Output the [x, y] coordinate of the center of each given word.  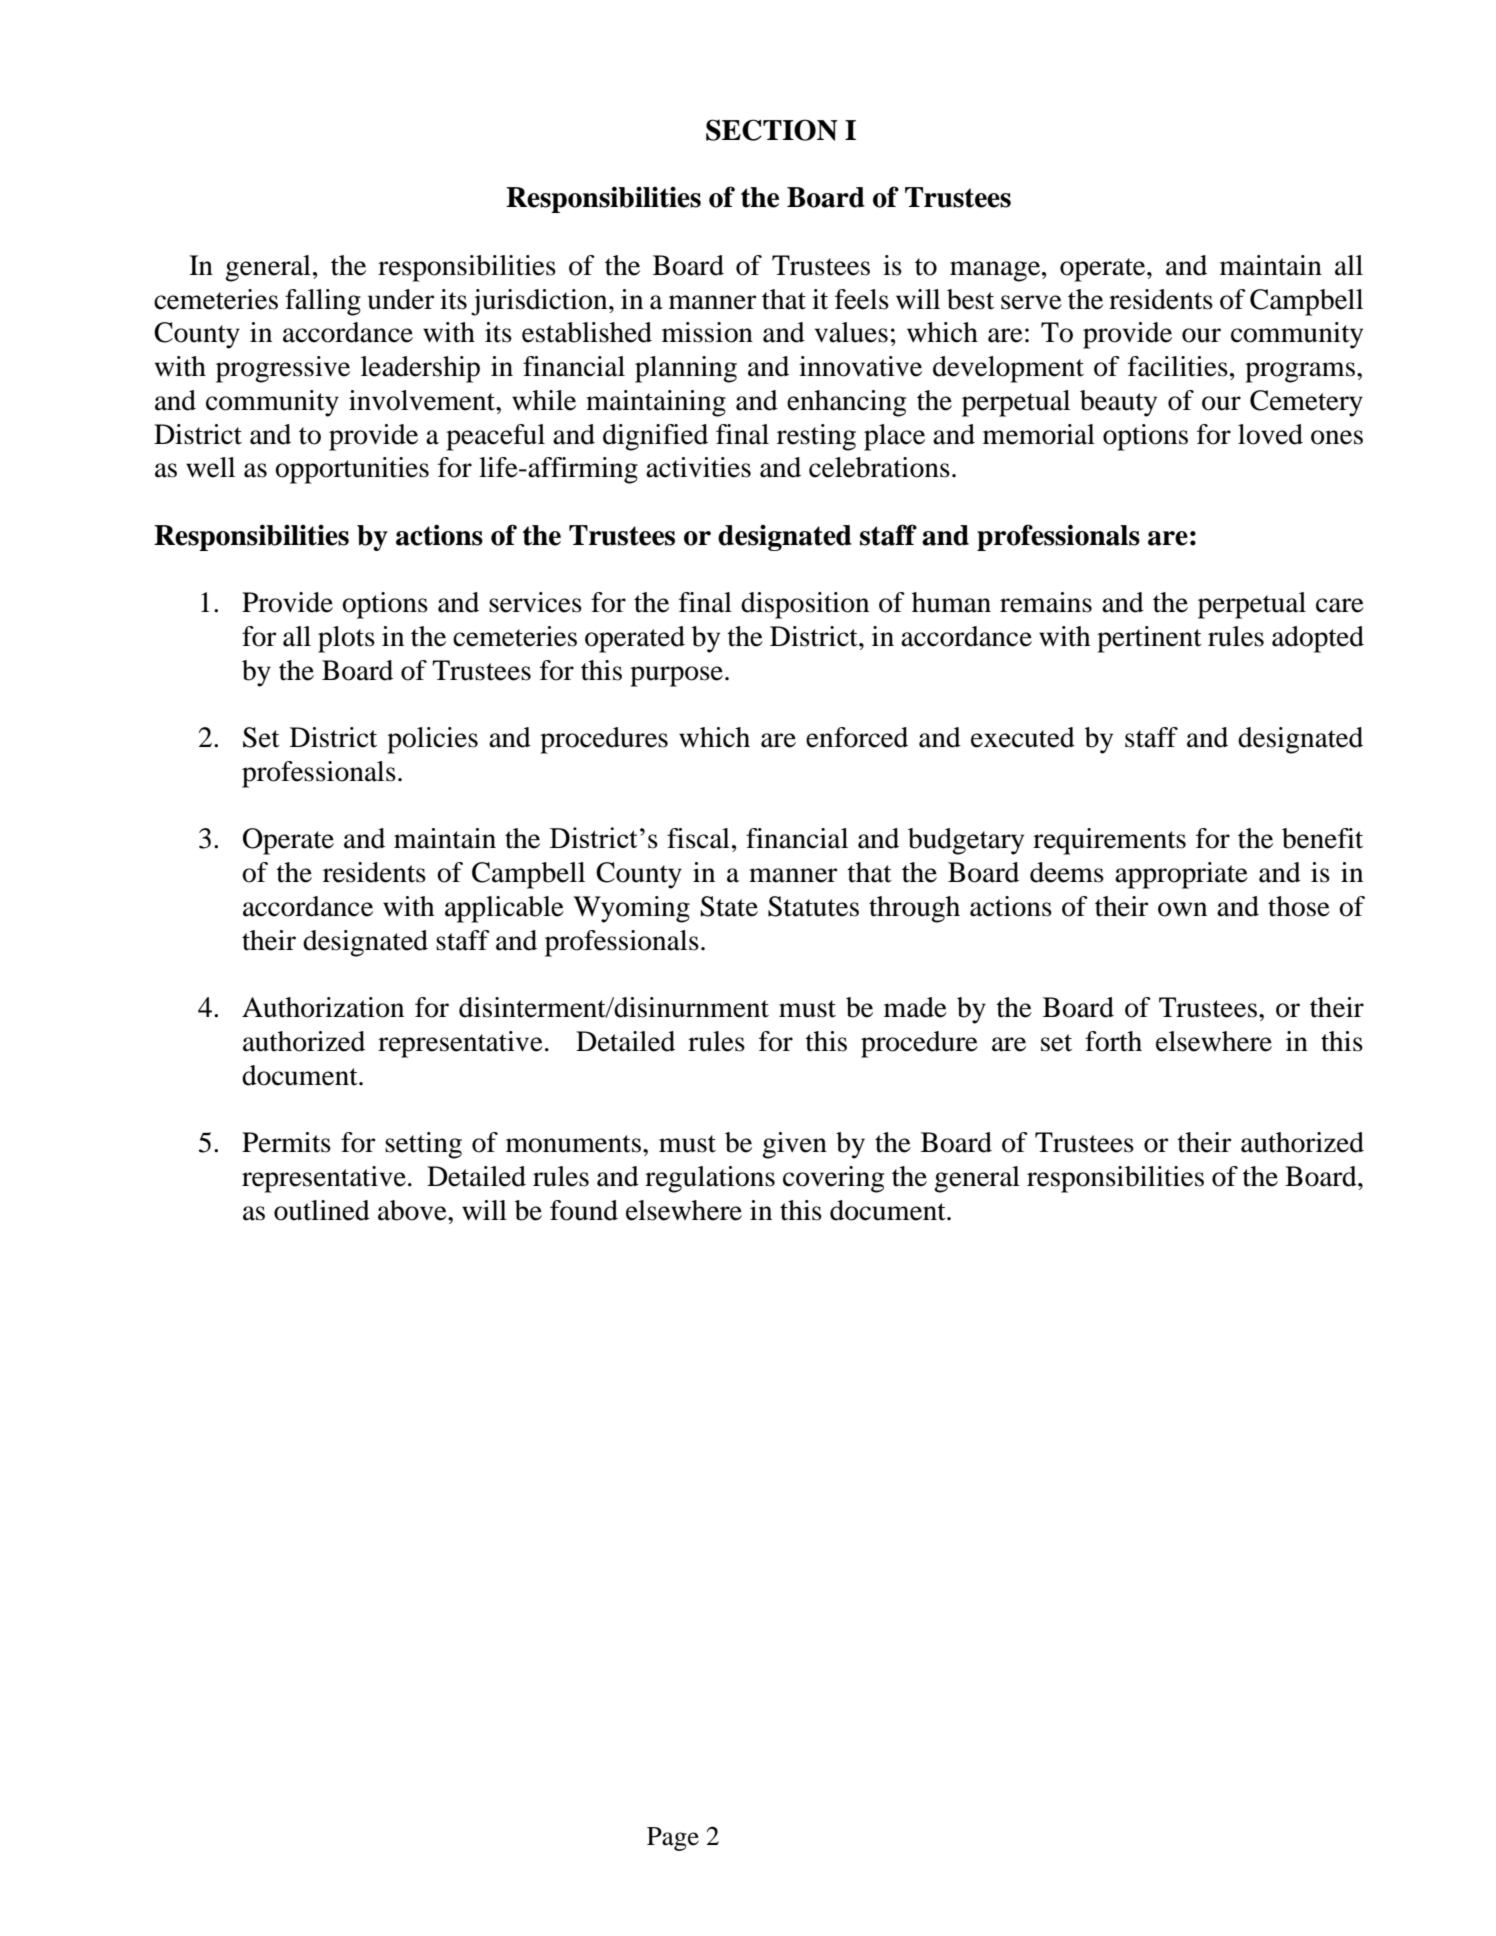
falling [323, 302]
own [1182, 909]
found [584, 1210]
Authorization [323, 1007]
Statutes [813, 906]
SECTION [772, 130]
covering [833, 1179]
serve [1031, 302]
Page [673, 1839]
